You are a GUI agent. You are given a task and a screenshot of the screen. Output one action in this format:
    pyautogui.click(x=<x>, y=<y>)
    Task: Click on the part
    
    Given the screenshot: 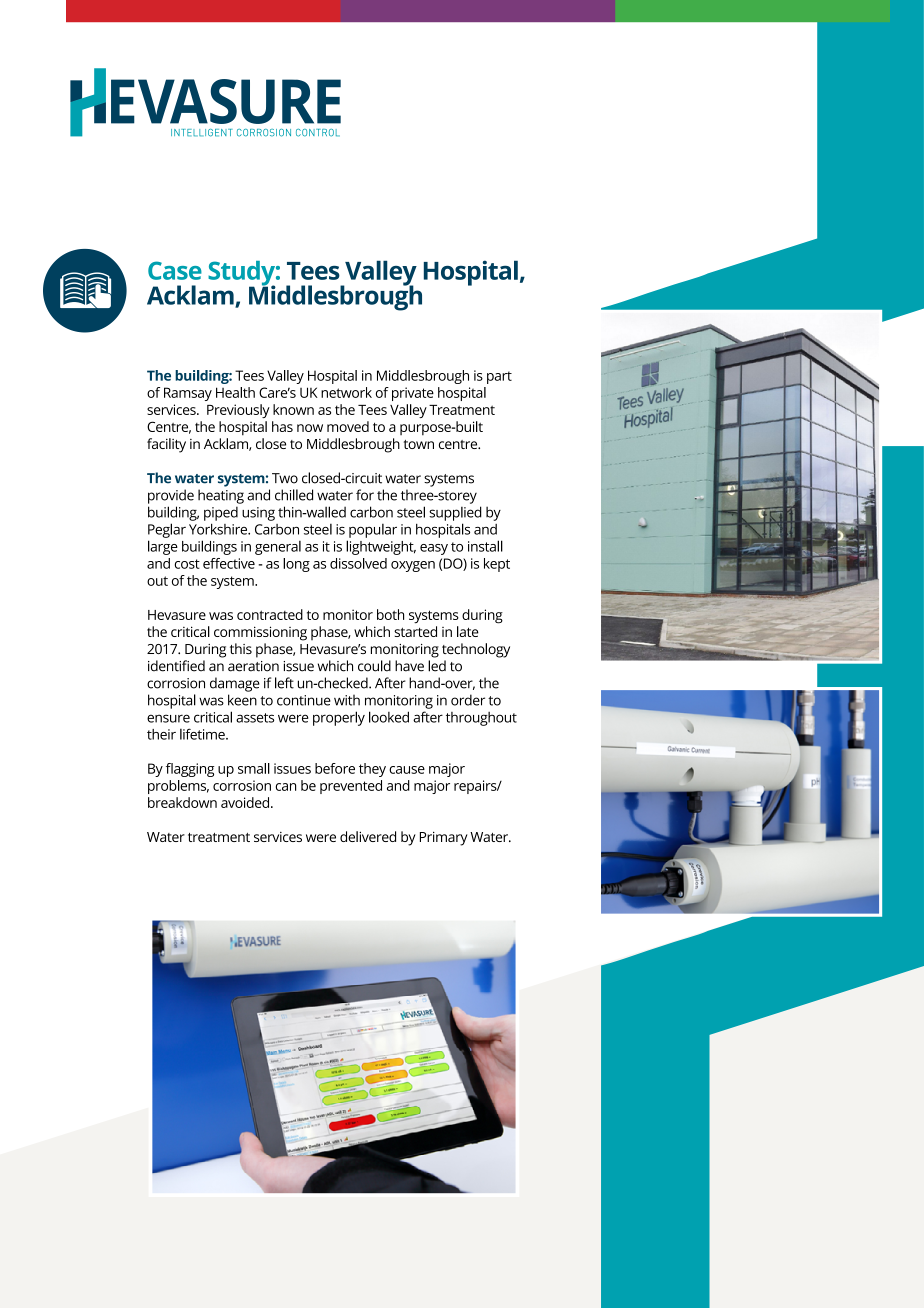 What is the action you would take?
    pyautogui.click(x=499, y=377)
